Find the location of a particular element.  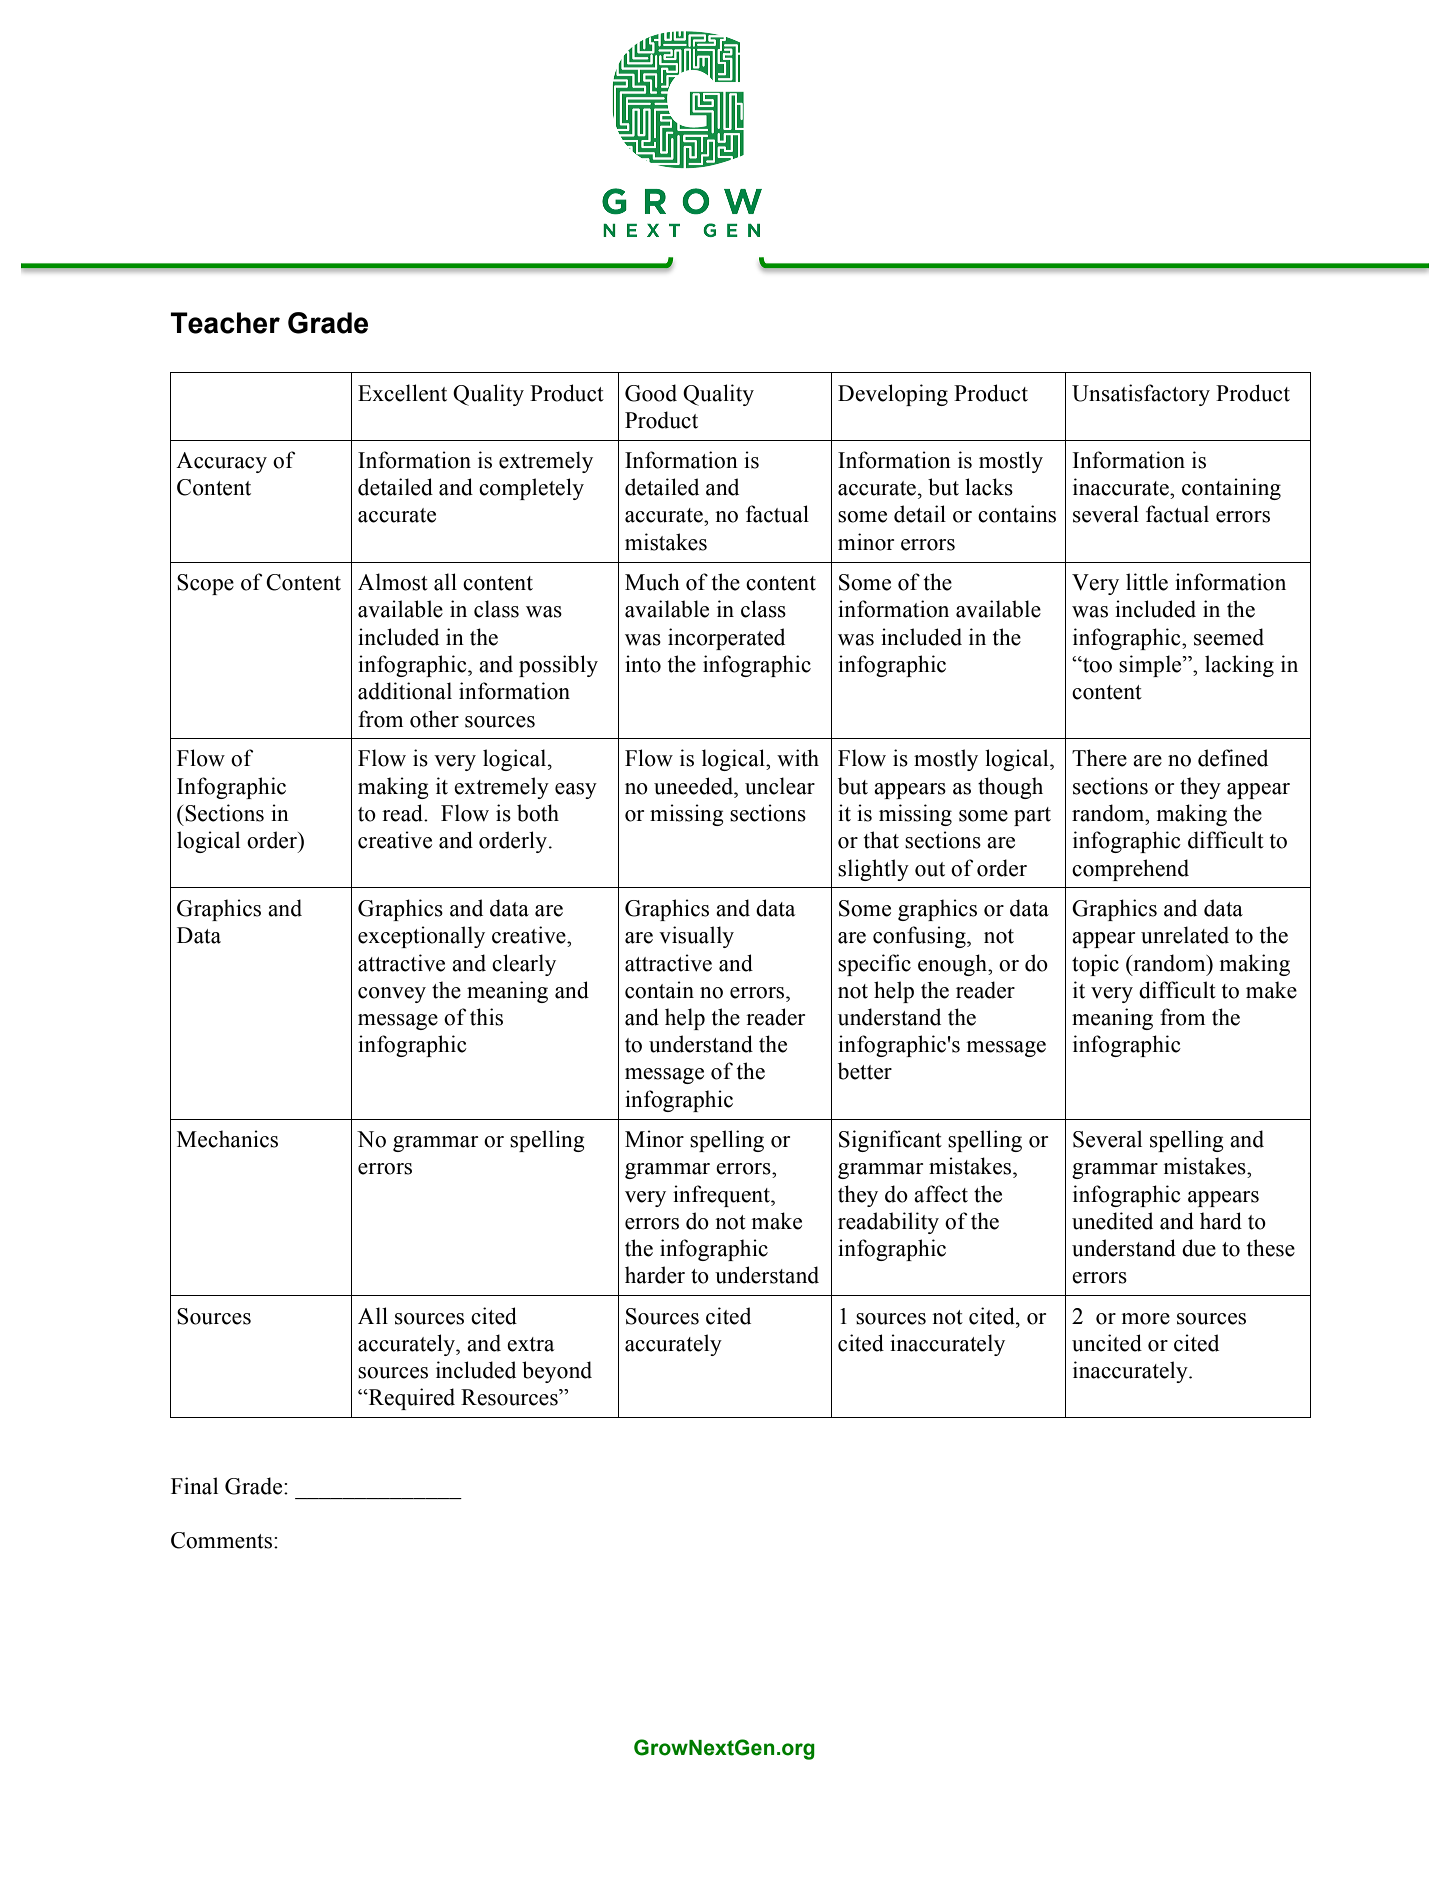

Good is located at coordinates (651, 393).
